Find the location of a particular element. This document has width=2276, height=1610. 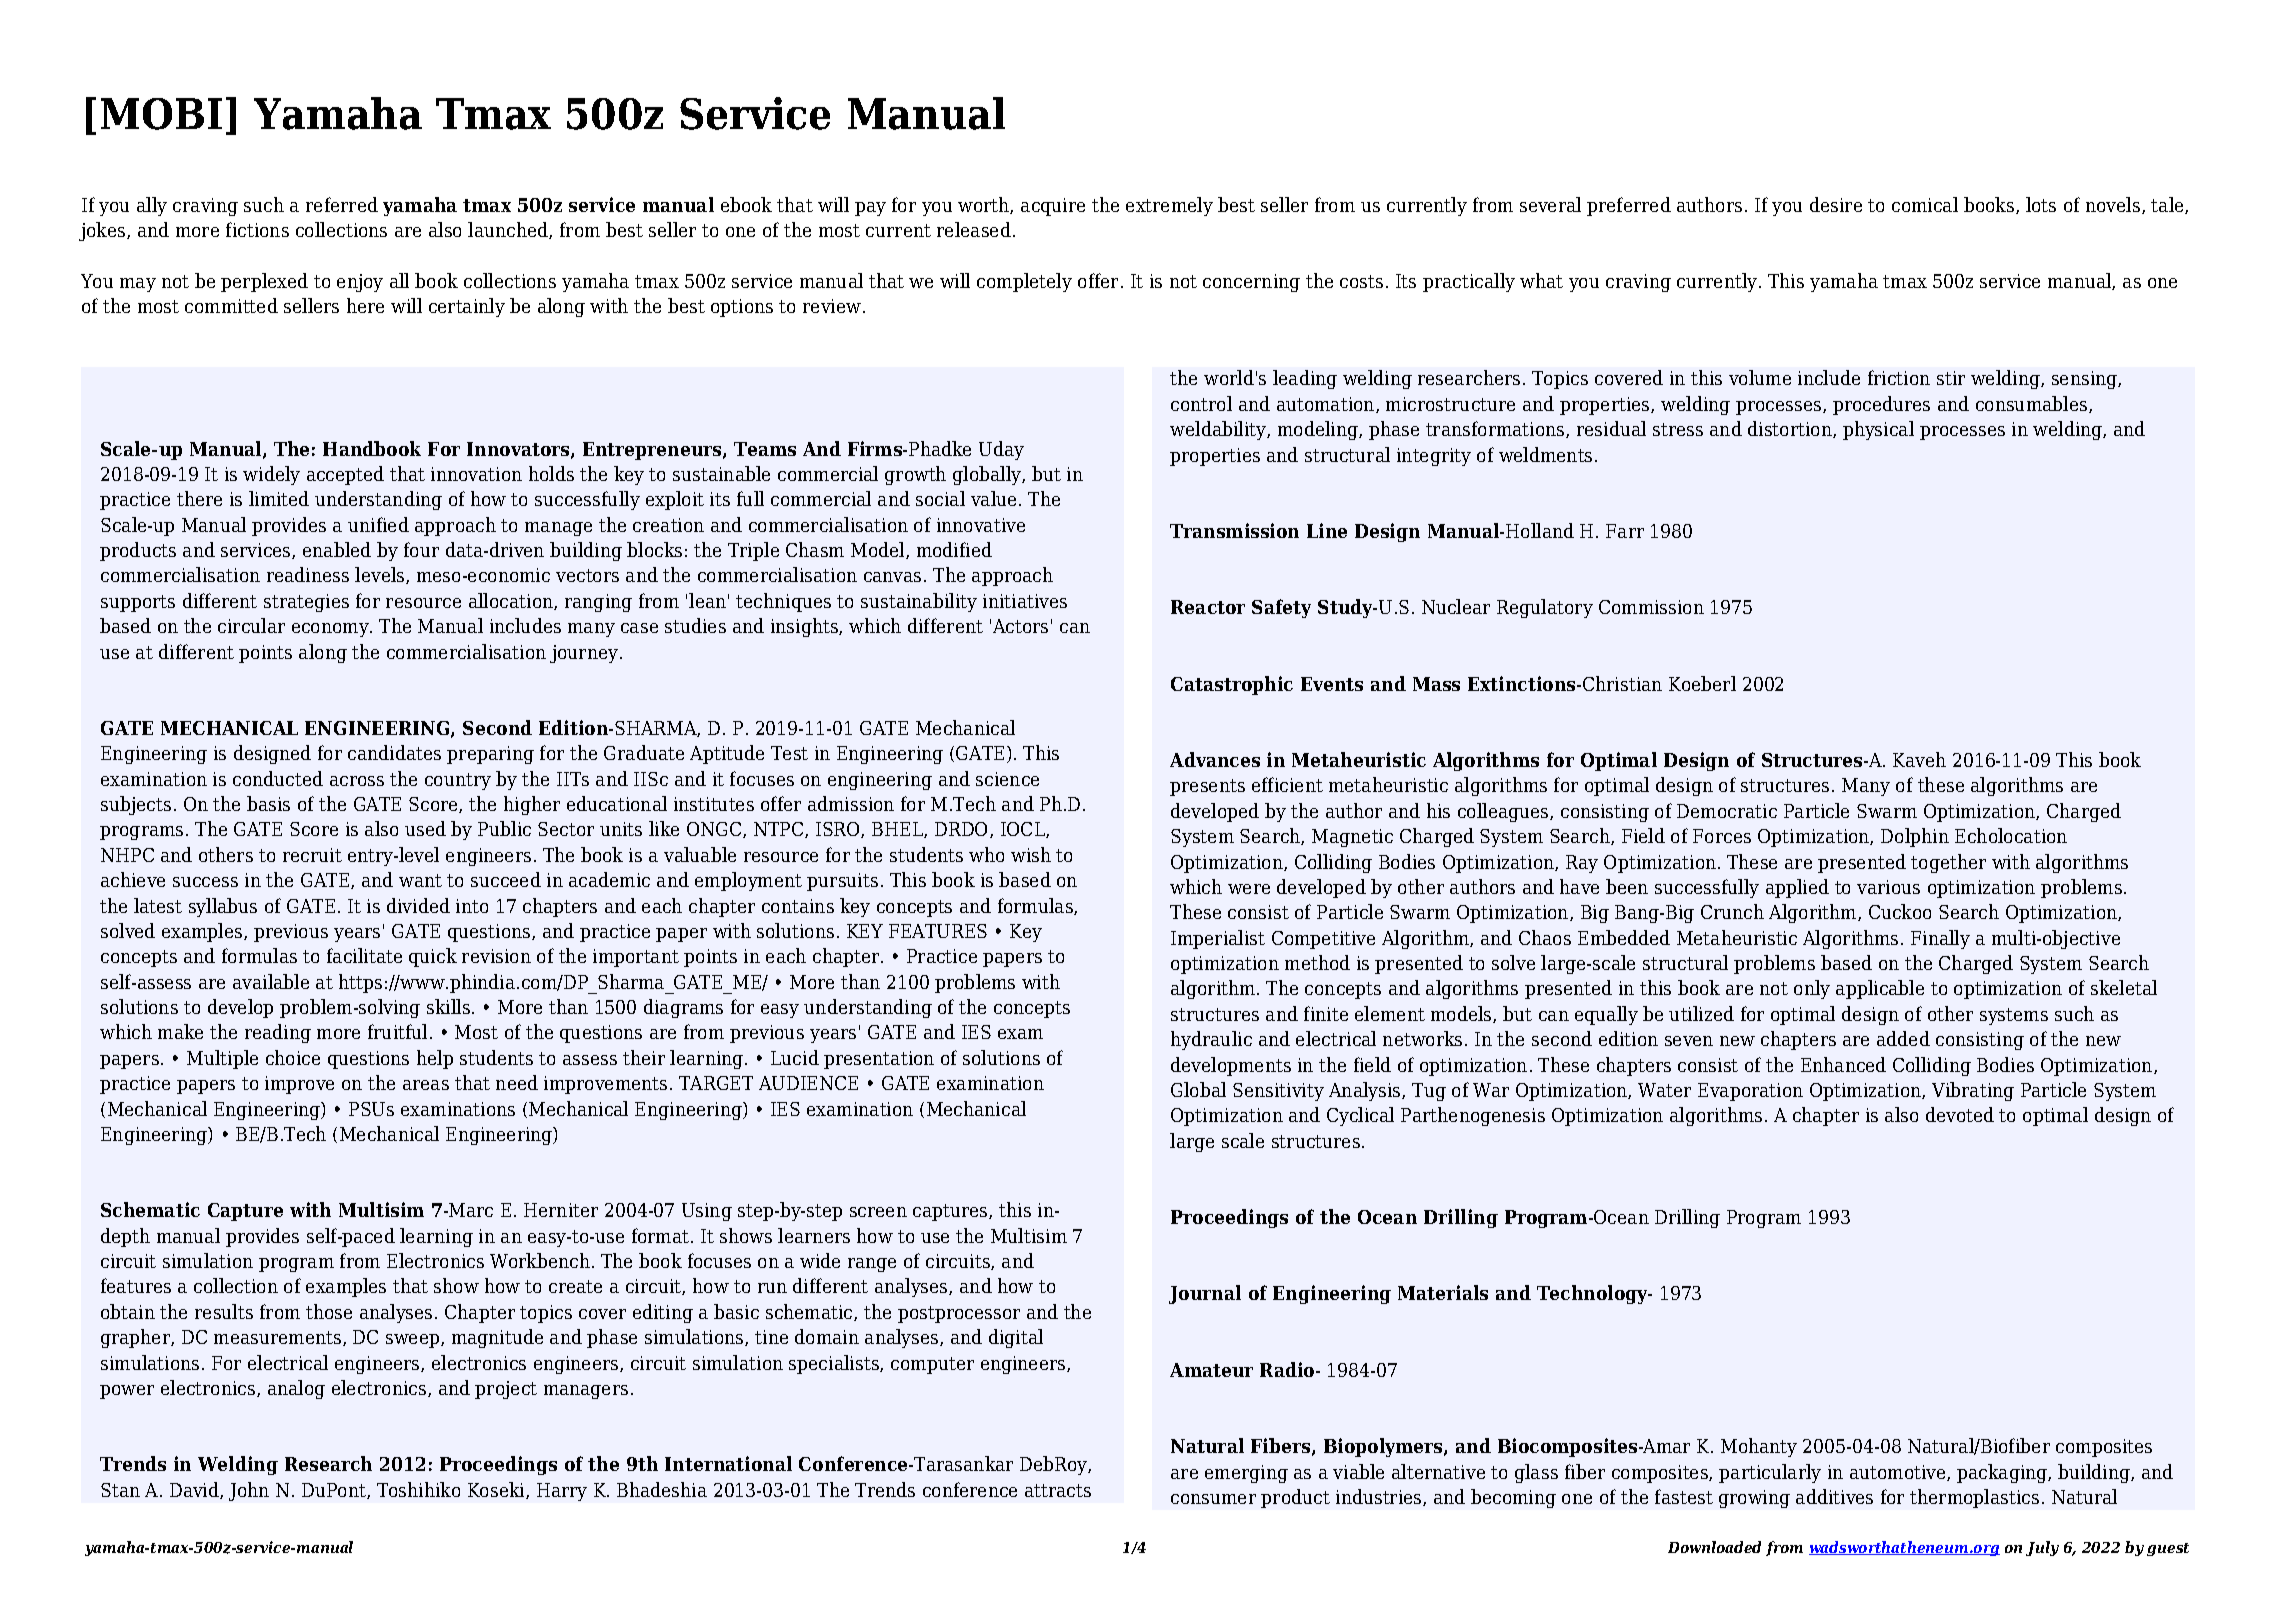

comical is located at coordinates (1925, 204).
